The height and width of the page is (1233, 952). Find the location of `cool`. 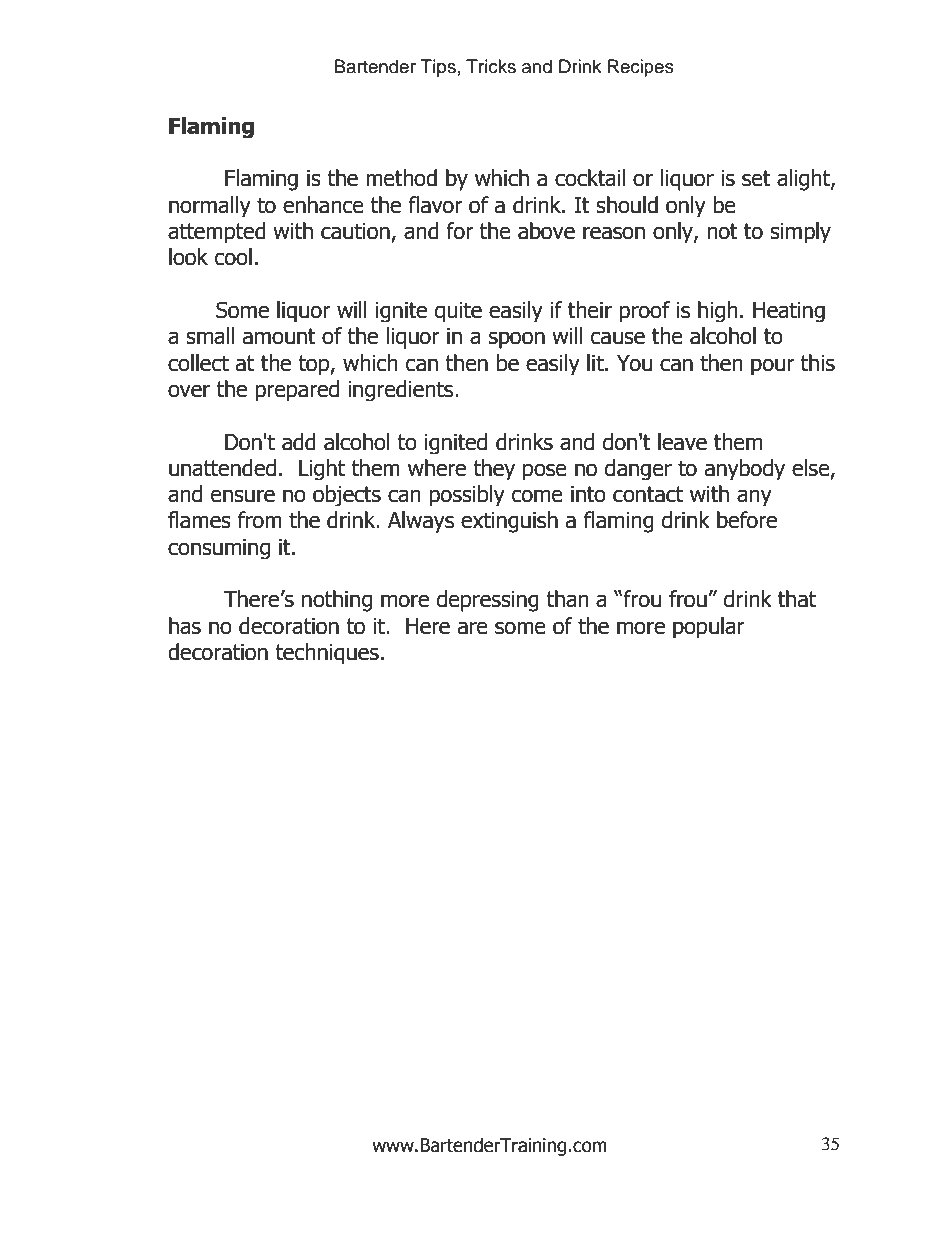

cool is located at coordinates (233, 257).
